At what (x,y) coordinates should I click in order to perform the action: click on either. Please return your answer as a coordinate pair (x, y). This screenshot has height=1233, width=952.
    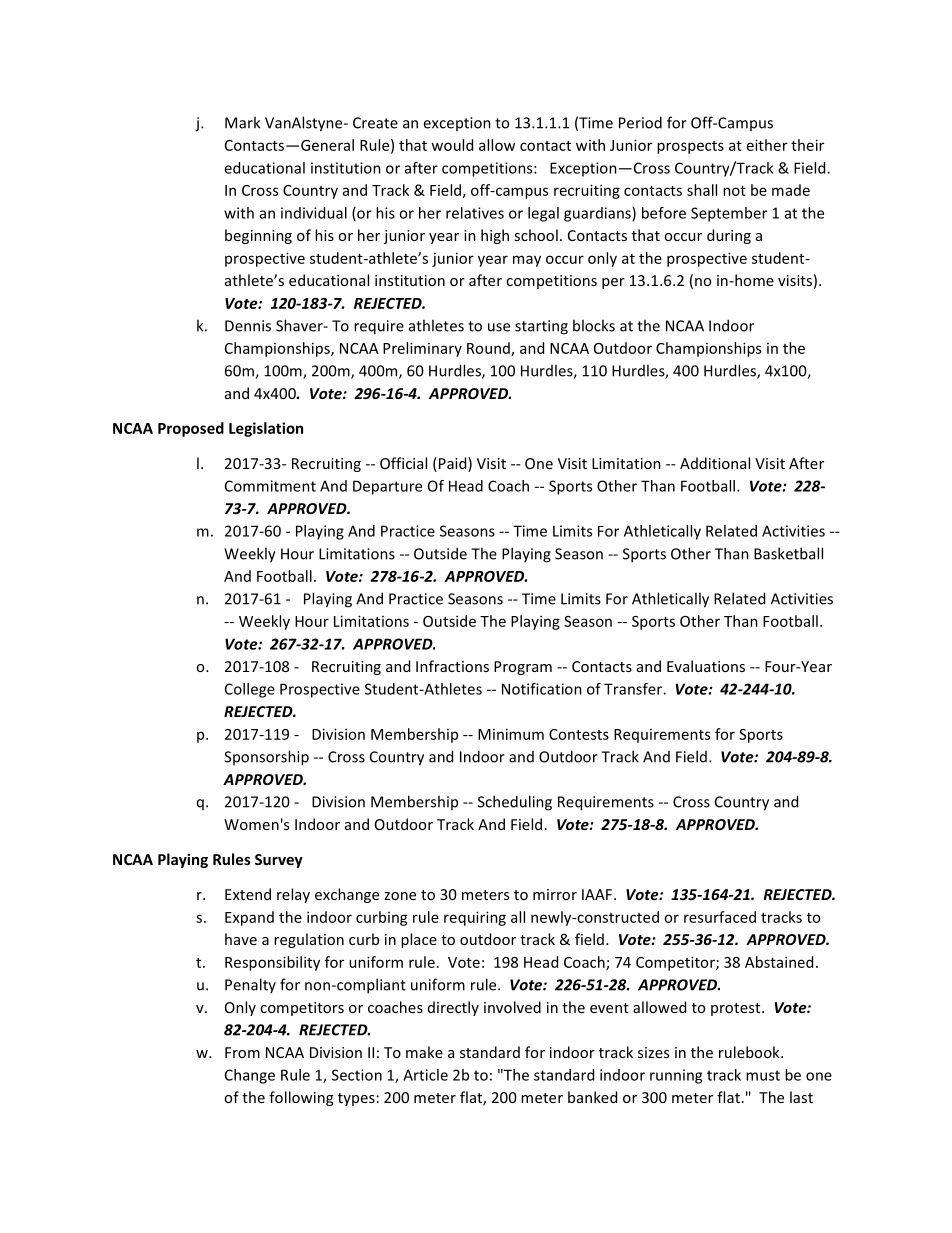
    Looking at the image, I should click on (767, 145).
